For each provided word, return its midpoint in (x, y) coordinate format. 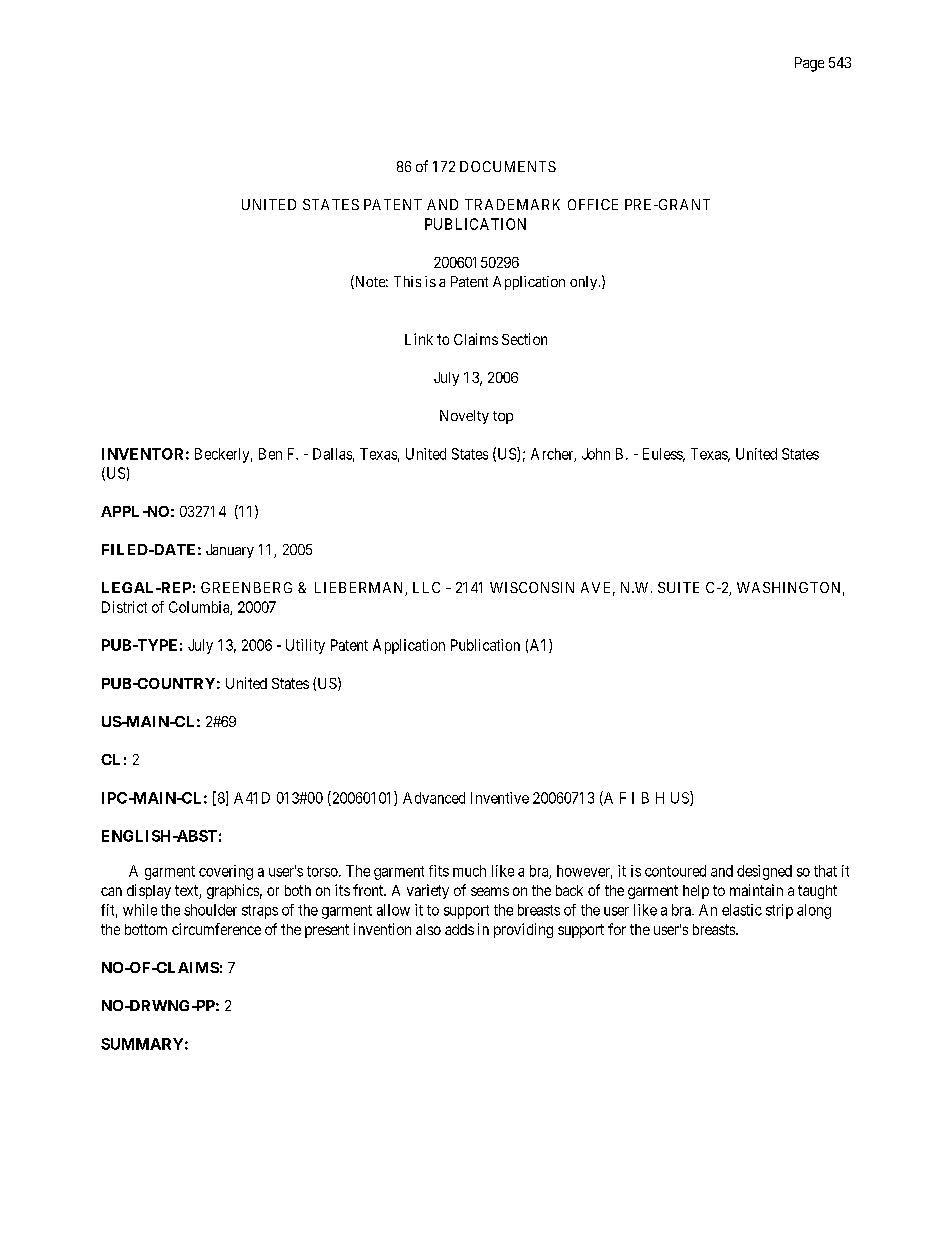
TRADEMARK (512, 204)
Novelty (464, 417)
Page (809, 64)
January (230, 551)
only (583, 283)
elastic (742, 910)
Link (419, 339)
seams (490, 891)
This (407, 281)
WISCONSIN (532, 587)
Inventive (500, 798)
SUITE (678, 587)
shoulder (210, 910)
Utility (305, 646)
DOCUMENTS (508, 166)
